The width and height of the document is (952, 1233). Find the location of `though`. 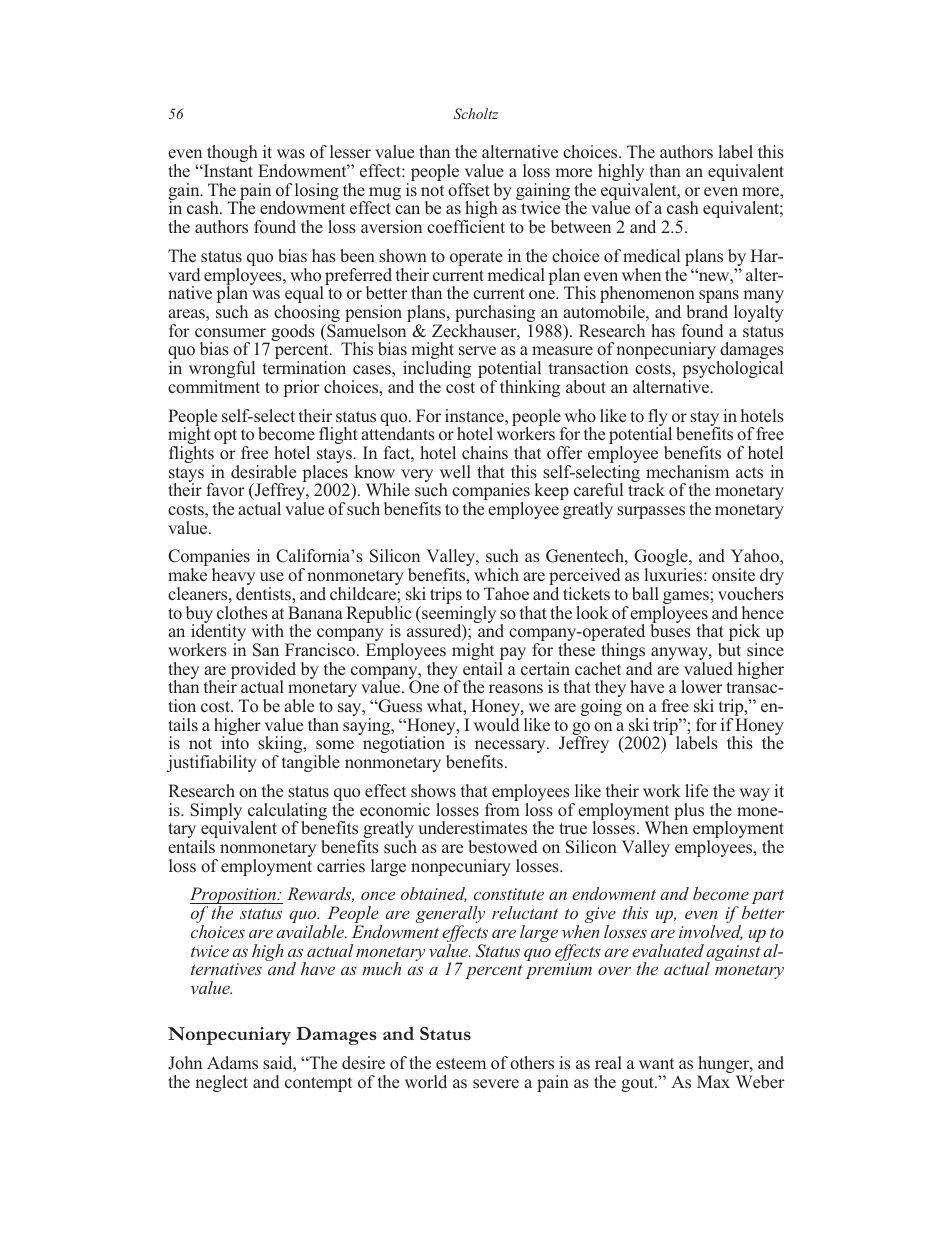

though is located at coordinates (232, 155).
